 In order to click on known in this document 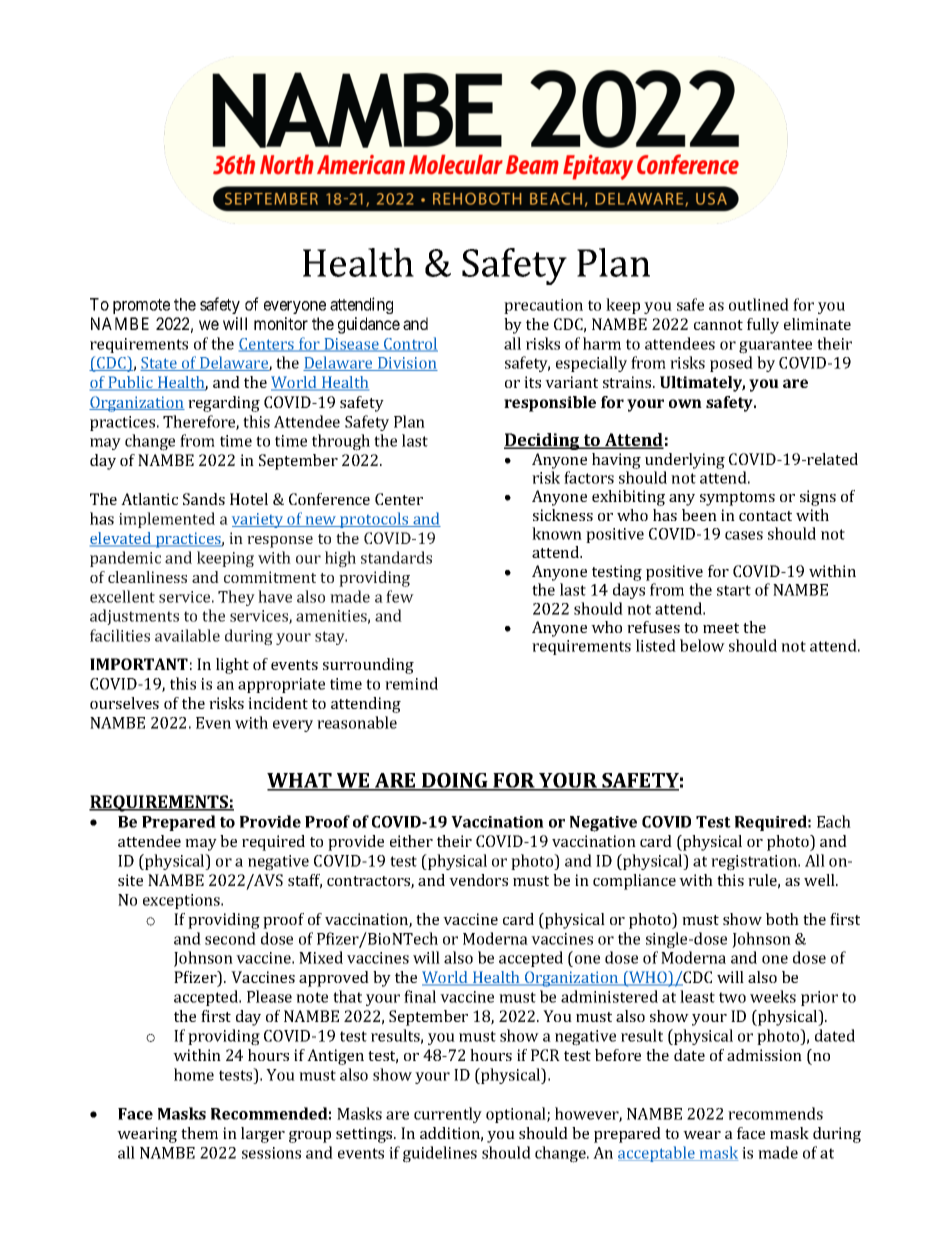, I will do `click(557, 533)`.
